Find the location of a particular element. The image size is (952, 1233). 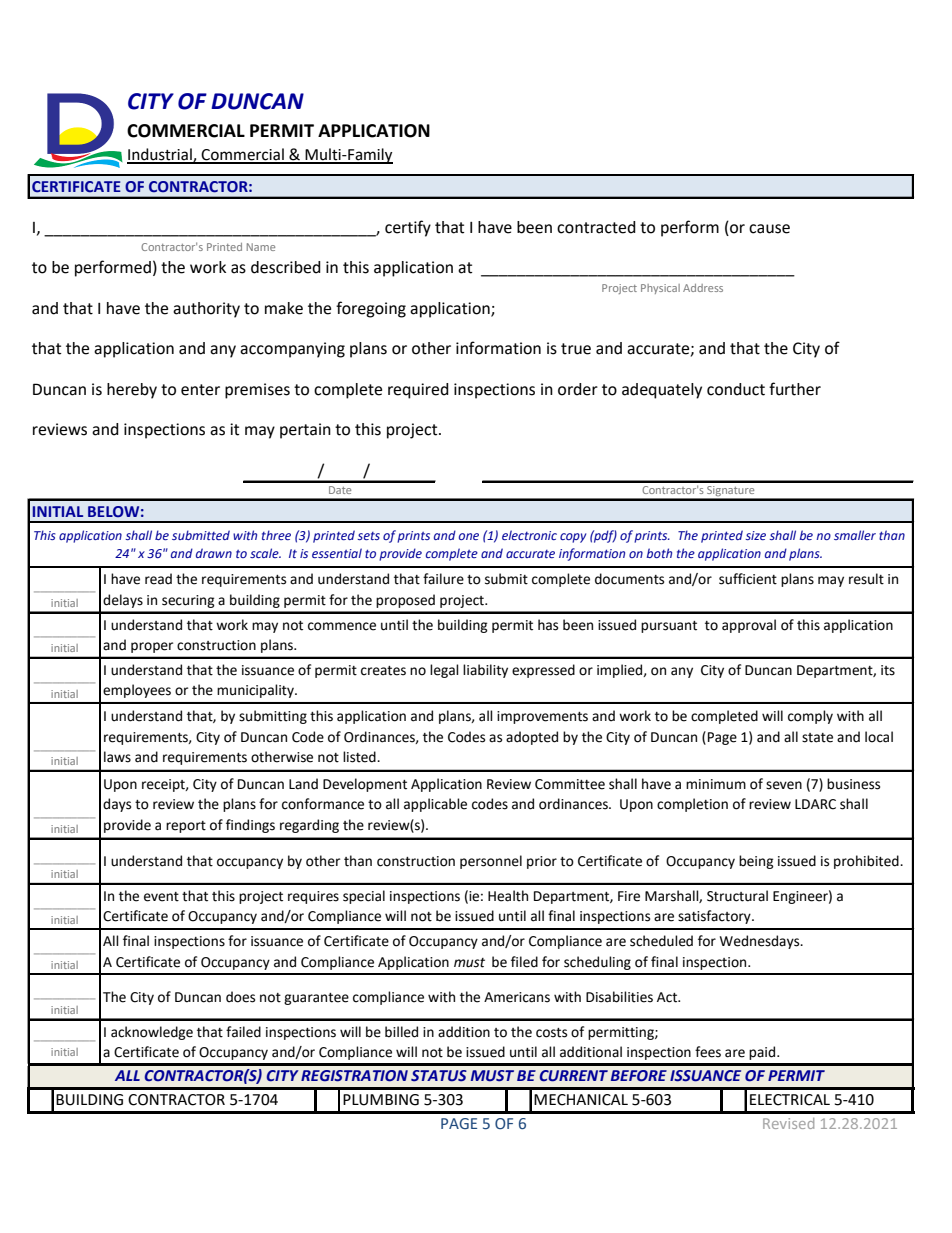

failed is located at coordinates (243, 1032).
